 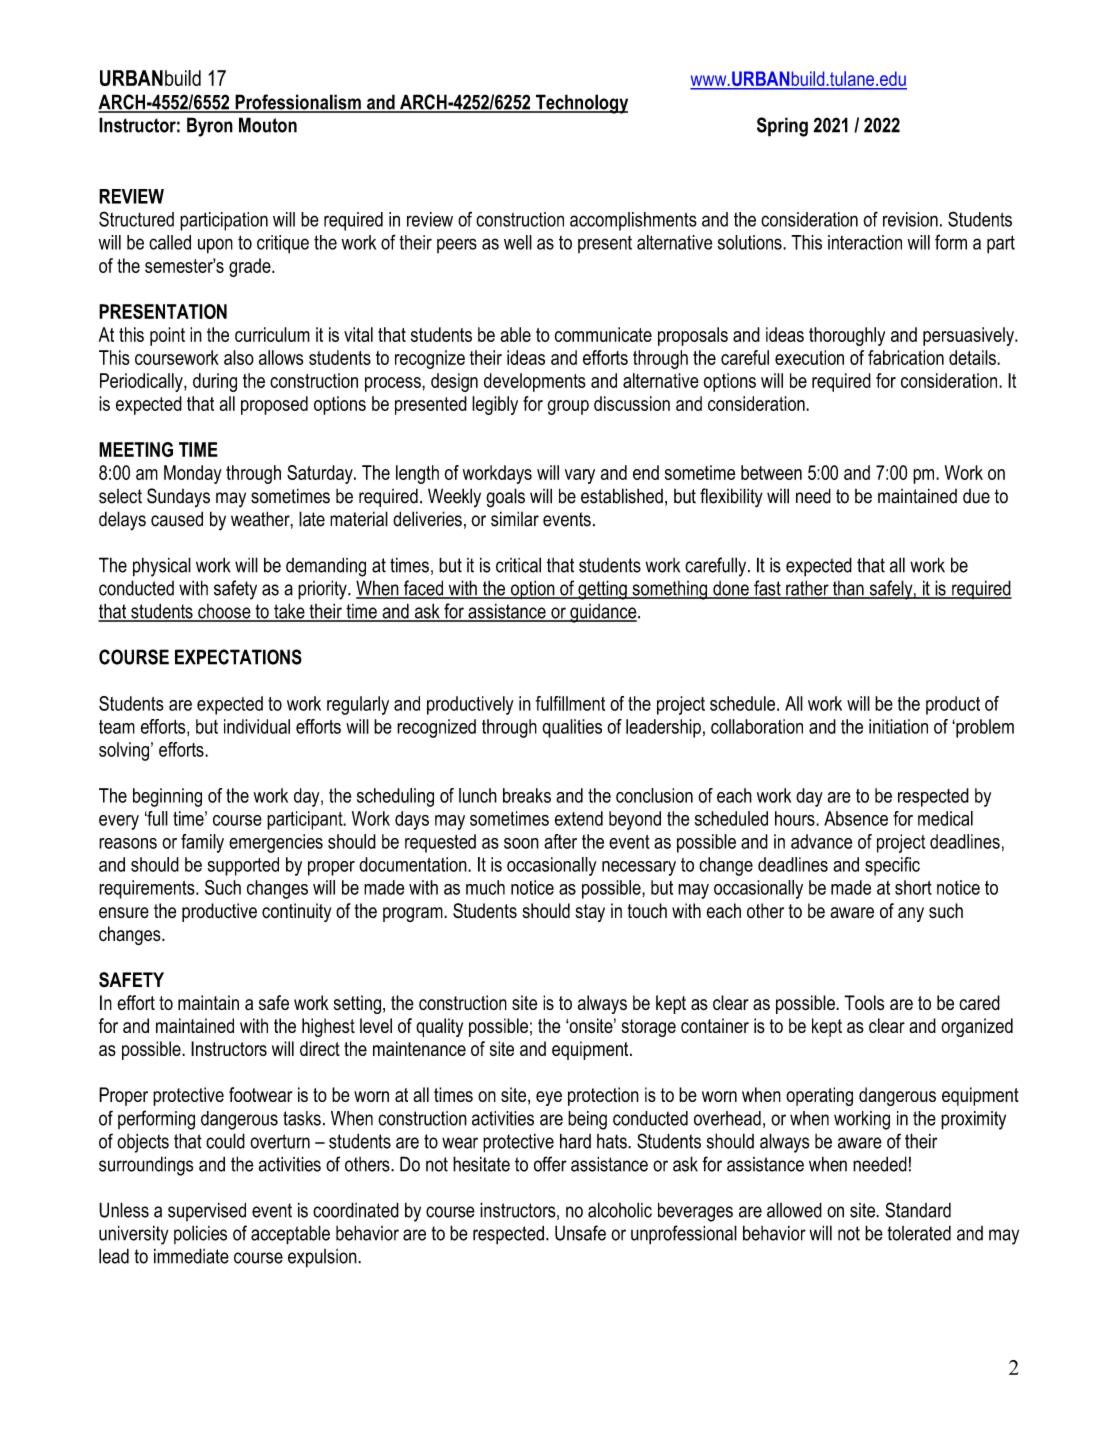 I want to click on Technology, so click(x=581, y=104).
